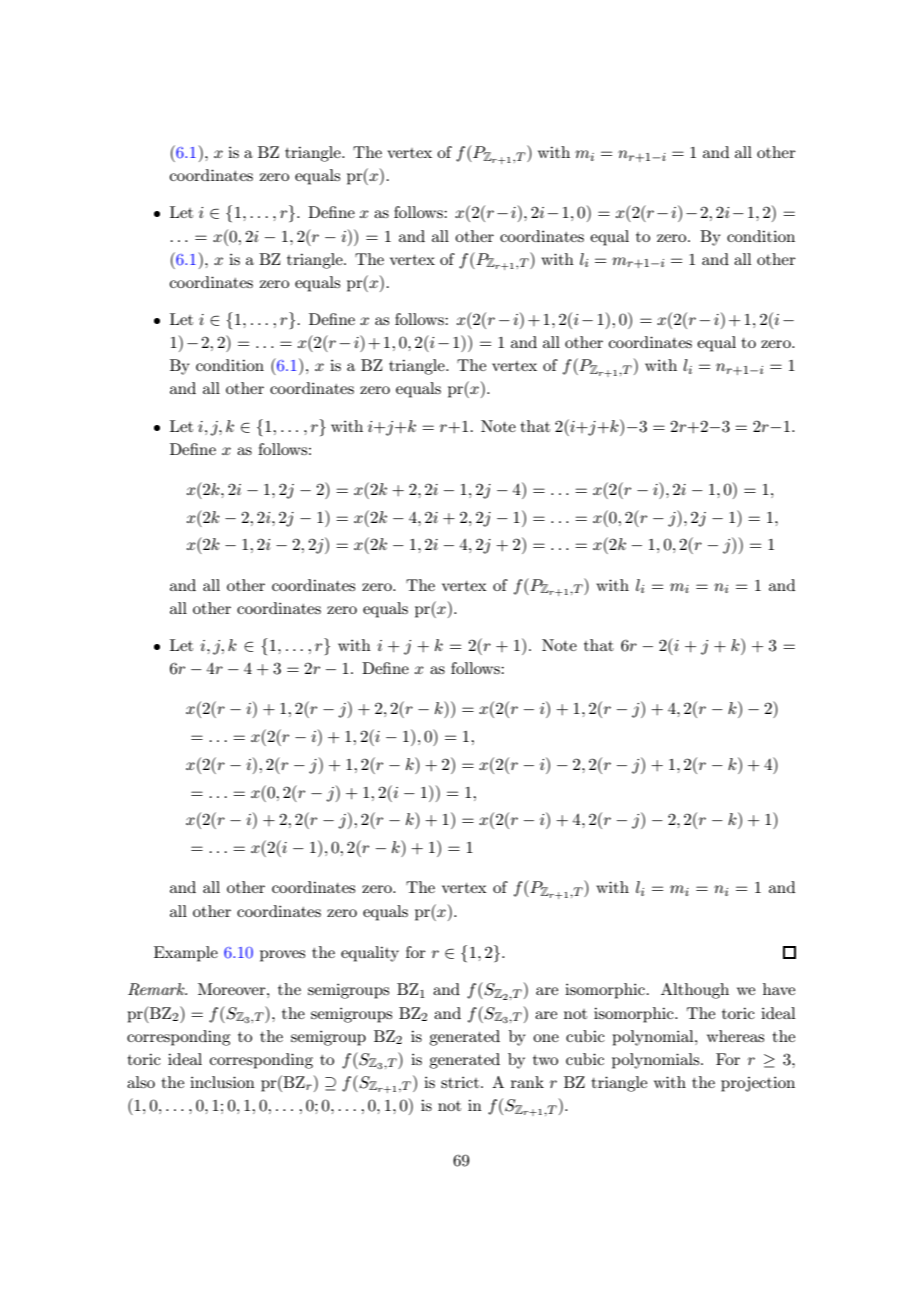 The width and height of the screenshot is (924, 1308). I want to click on Remark, so click(157, 989).
